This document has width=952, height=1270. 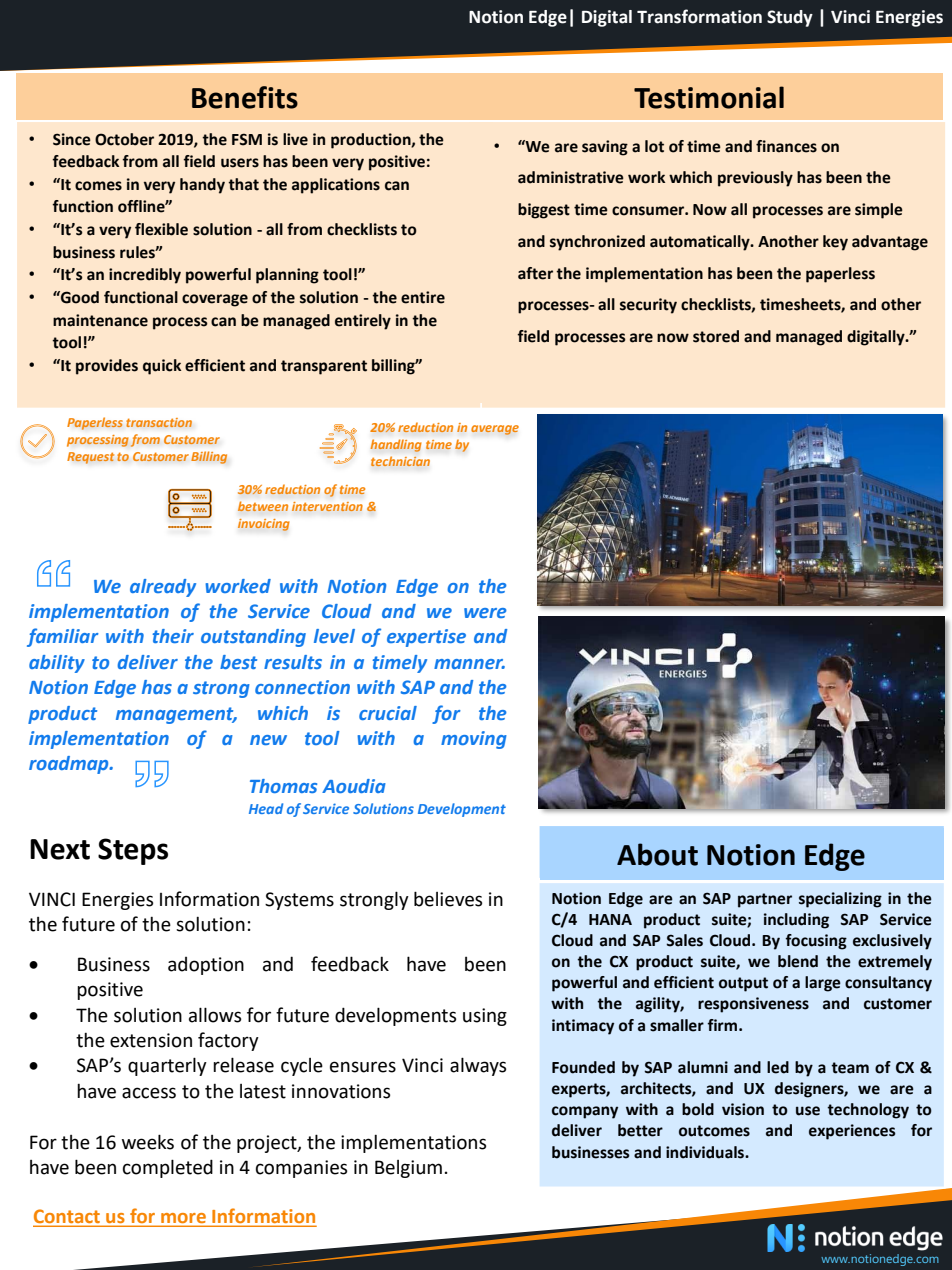 I want to click on Steps, so click(x=133, y=851).
